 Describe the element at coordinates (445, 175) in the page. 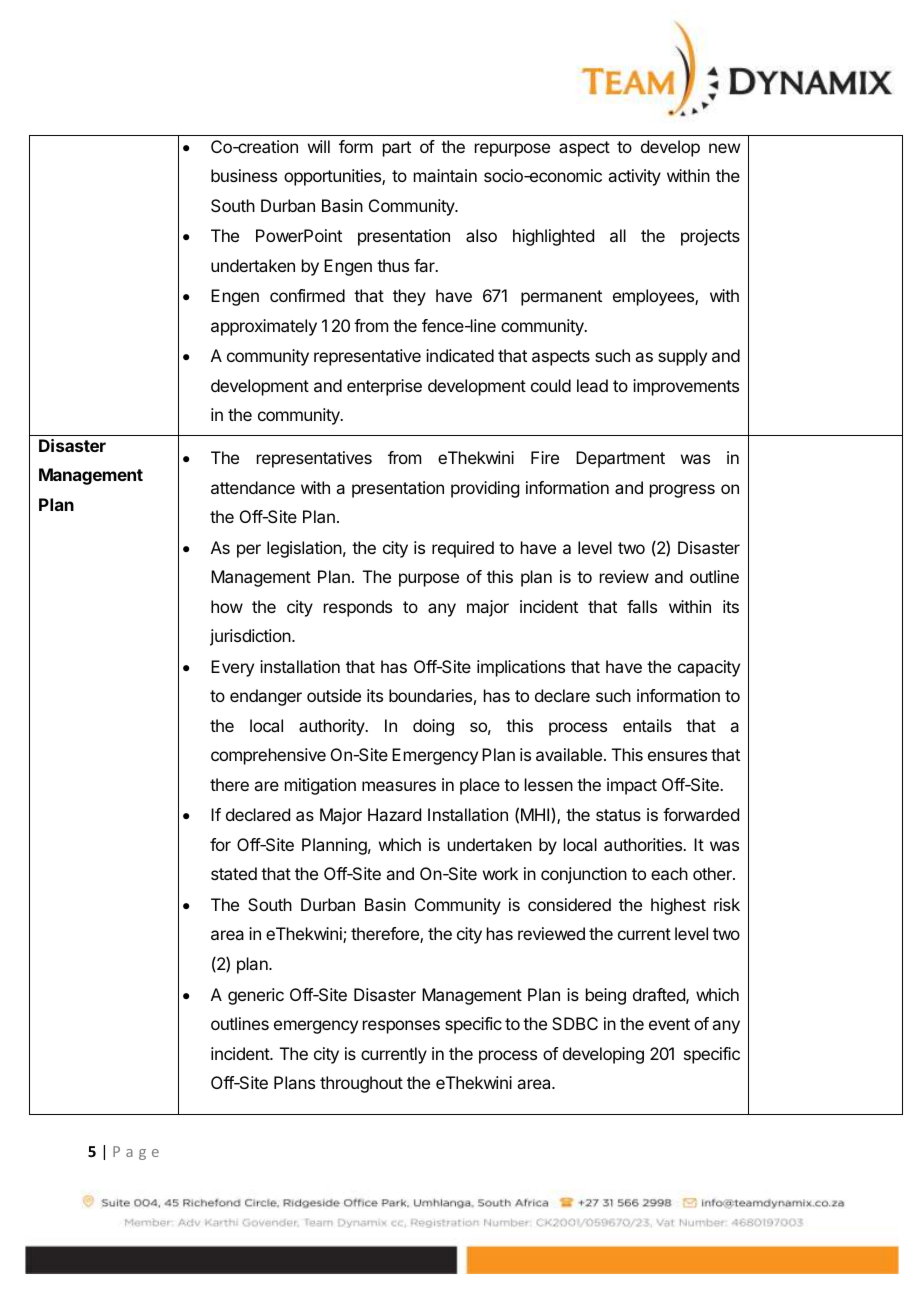

I see `maintain` at that location.
